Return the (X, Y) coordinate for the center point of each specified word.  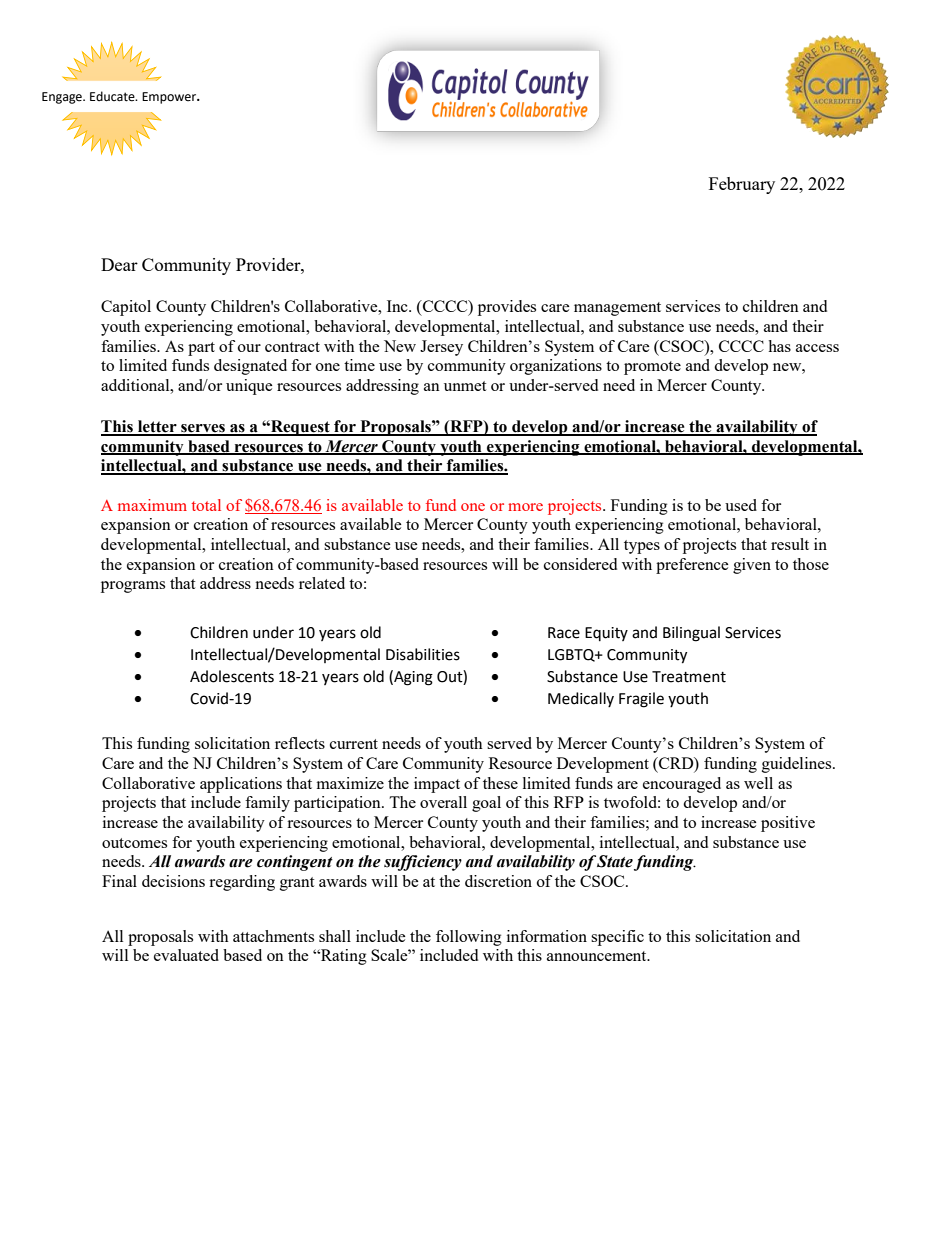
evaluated (186, 955)
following (469, 938)
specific (617, 938)
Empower (170, 98)
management (617, 309)
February (742, 185)
